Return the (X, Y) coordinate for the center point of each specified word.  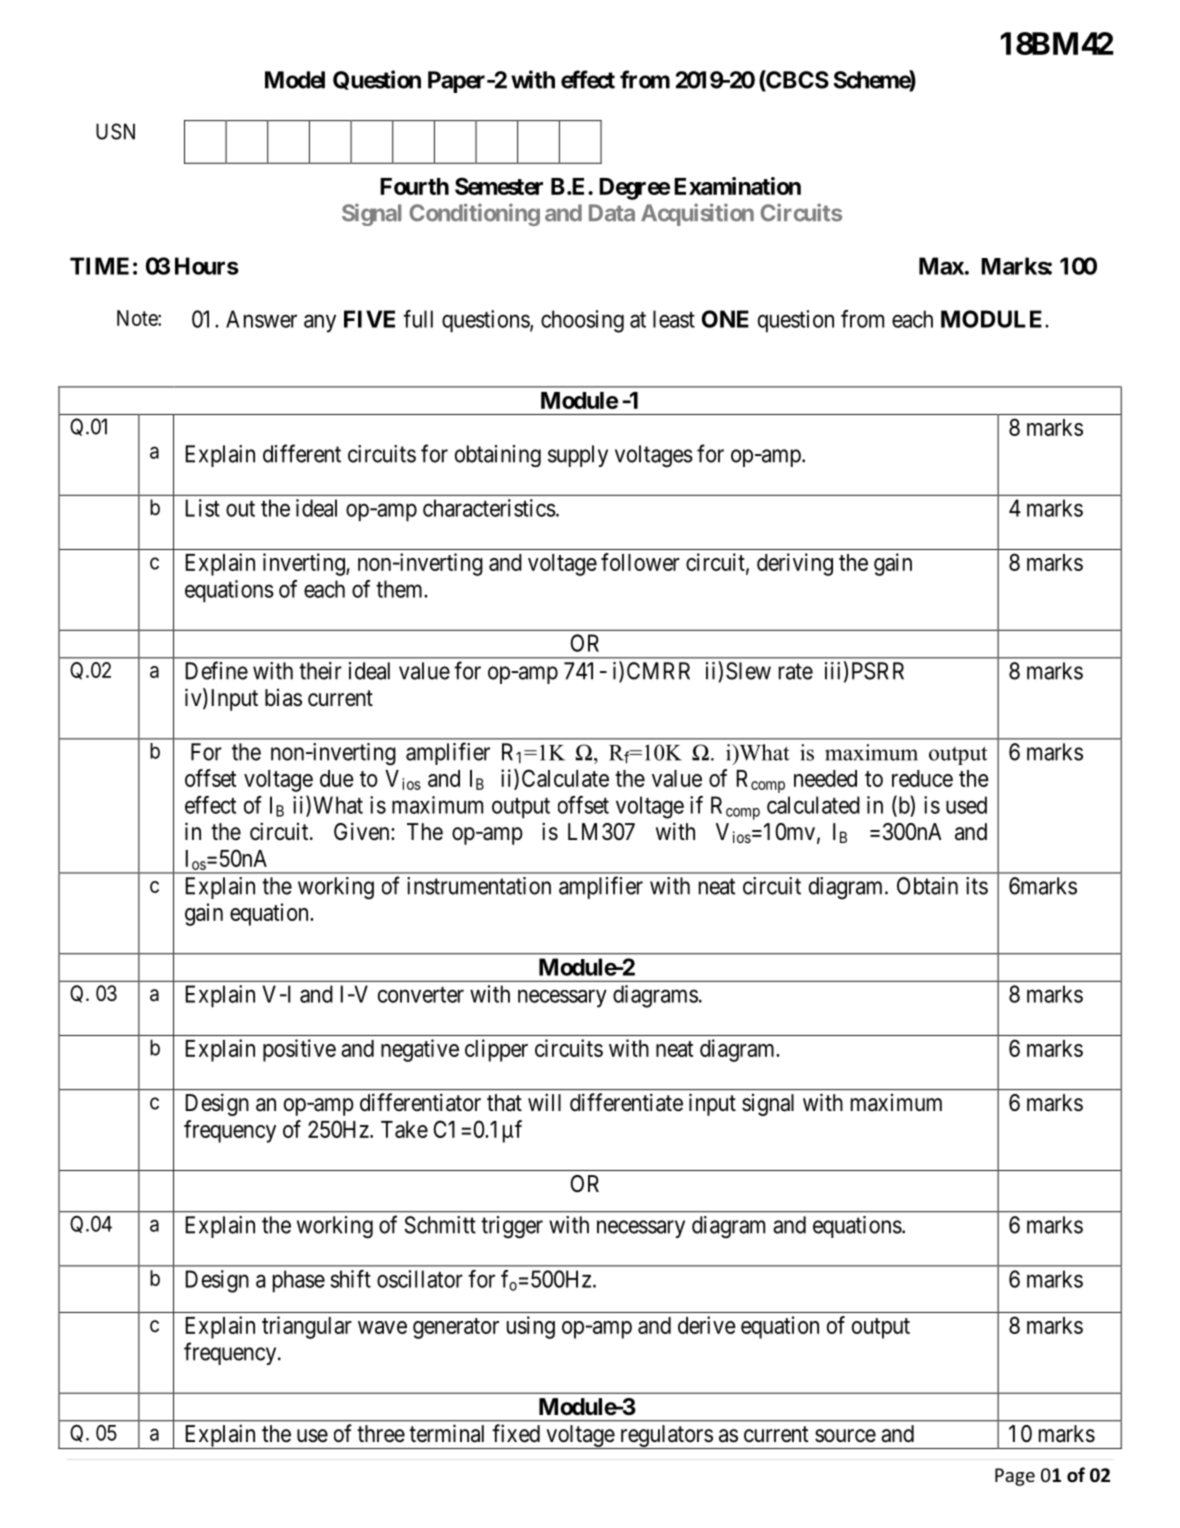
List (203, 508)
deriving (795, 564)
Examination (737, 186)
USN (115, 131)
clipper (496, 1050)
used (966, 805)
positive (299, 1050)
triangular (307, 1327)
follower (640, 562)
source (845, 1436)
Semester (499, 186)
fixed (516, 1433)
